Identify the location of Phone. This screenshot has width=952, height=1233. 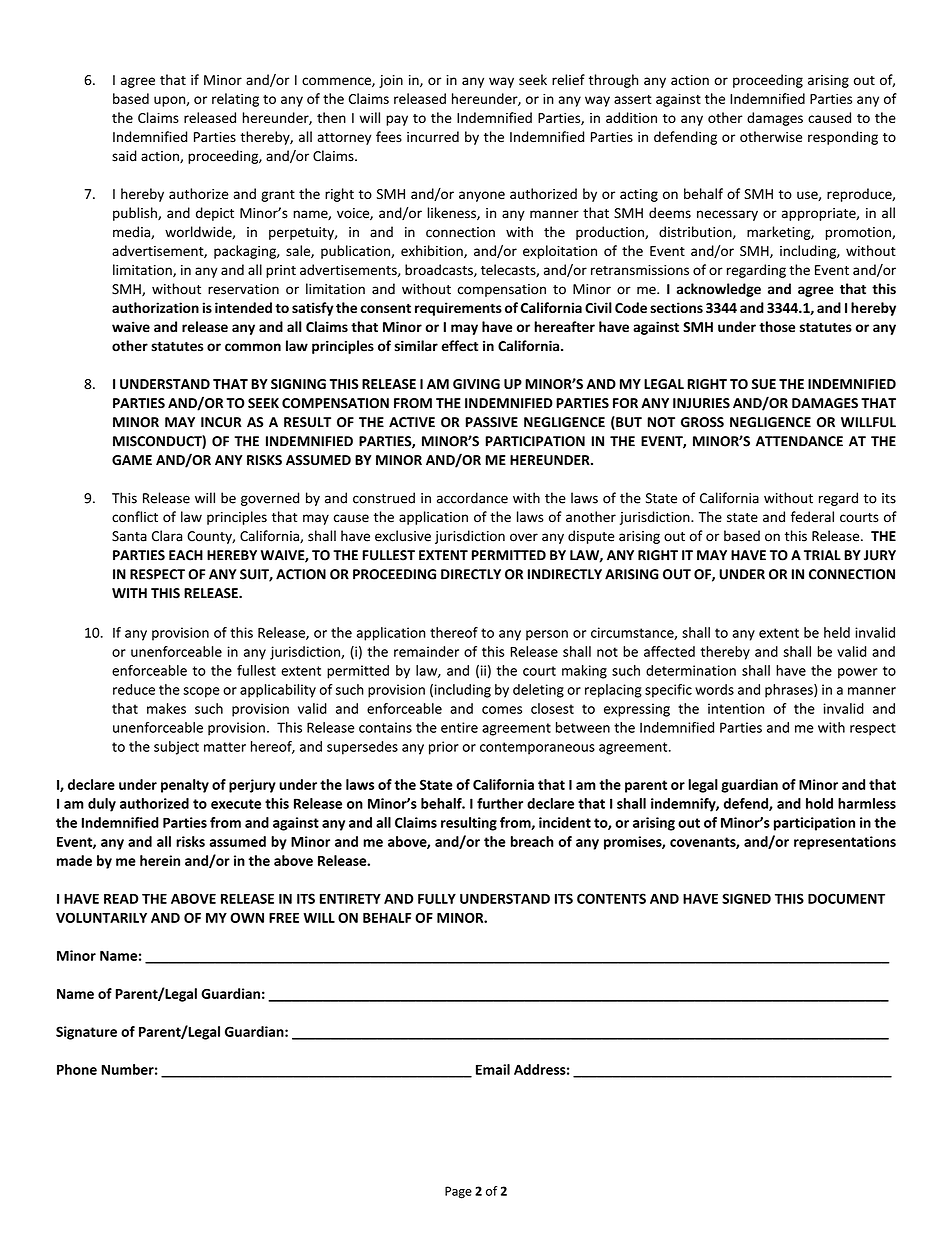
(77, 1069).
